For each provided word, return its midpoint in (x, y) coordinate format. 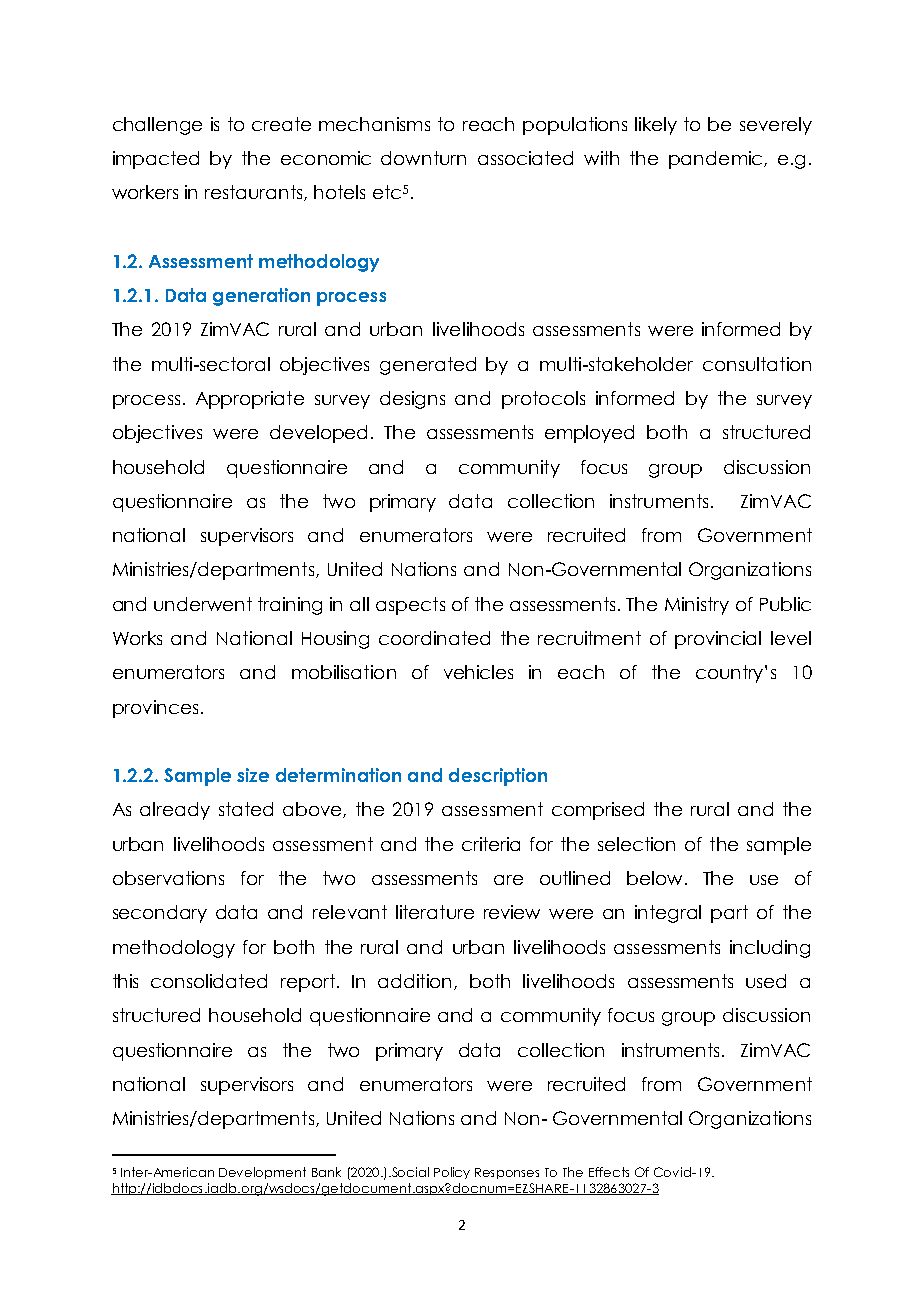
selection (636, 844)
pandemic (717, 160)
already (175, 811)
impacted (156, 160)
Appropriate (250, 400)
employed (589, 434)
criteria (491, 844)
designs (412, 400)
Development (262, 1173)
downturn (423, 158)
